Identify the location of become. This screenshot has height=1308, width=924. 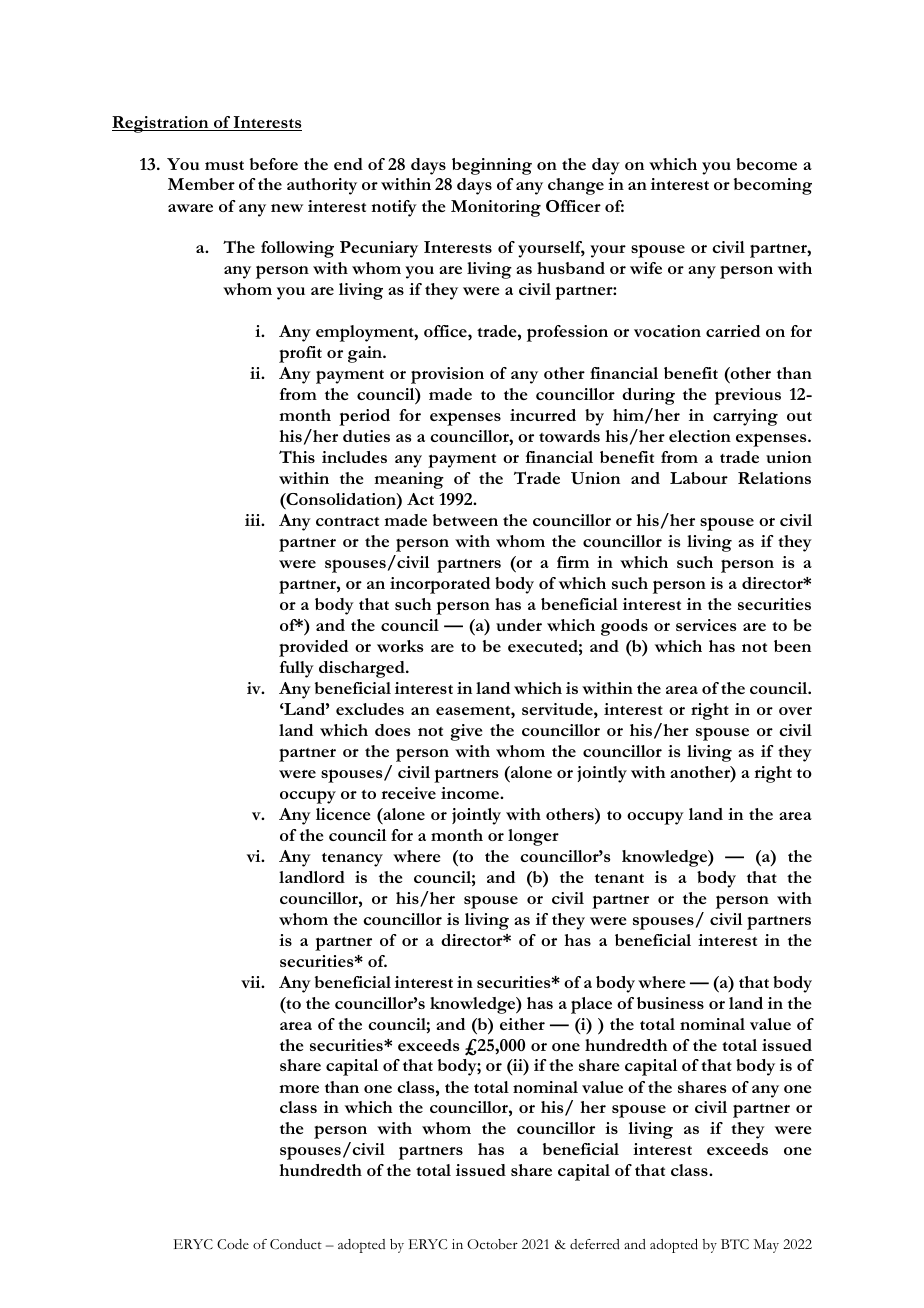
(766, 164).
